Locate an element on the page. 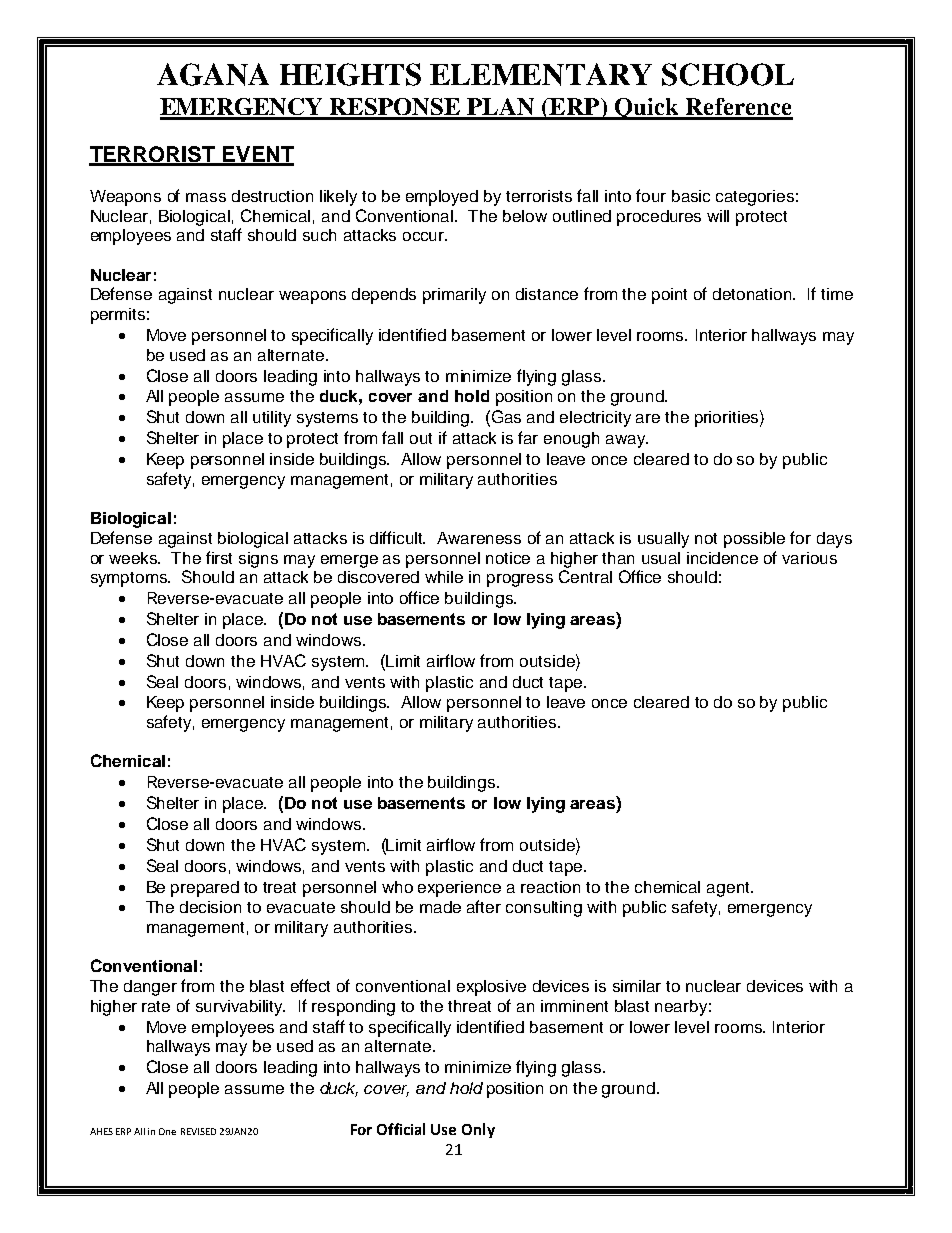 Image resolution: width=952 pixels, height=1233 pixels. utility is located at coordinates (272, 419).
